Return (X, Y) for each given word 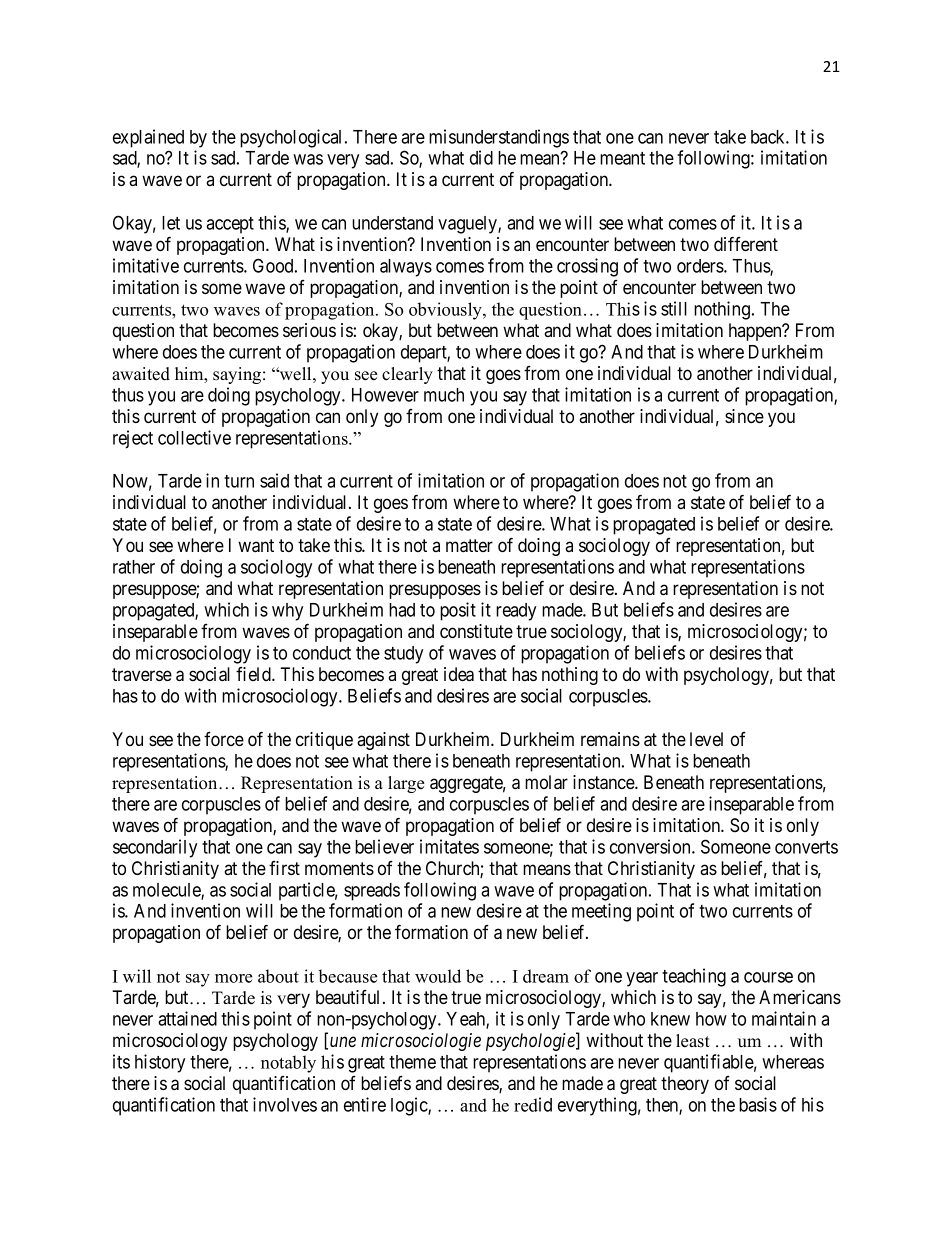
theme (412, 1062)
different (746, 243)
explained (148, 138)
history (160, 1063)
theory (685, 1085)
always (406, 268)
